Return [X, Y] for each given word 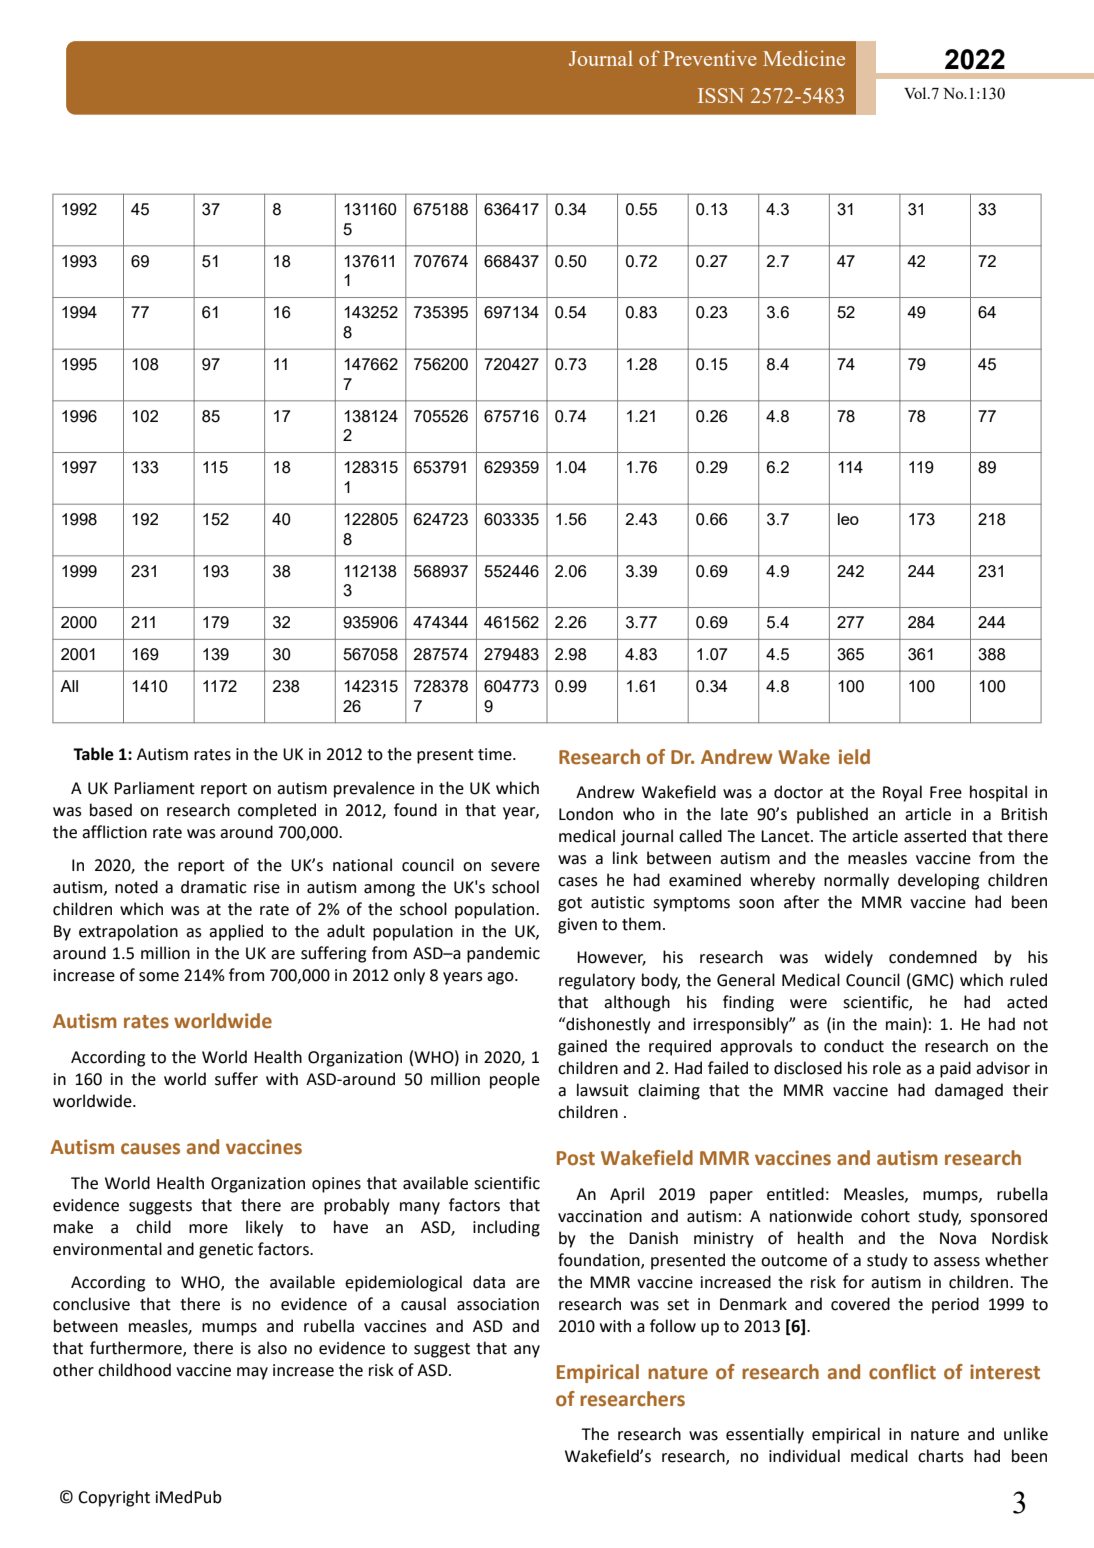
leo [848, 519]
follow [673, 1326]
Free [946, 792]
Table [93, 754]
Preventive [710, 58]
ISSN [721, 95]
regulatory [597, 981]
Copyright [114, 1498]
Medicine [804, 58]
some [159, 977]
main [903, 1024]
